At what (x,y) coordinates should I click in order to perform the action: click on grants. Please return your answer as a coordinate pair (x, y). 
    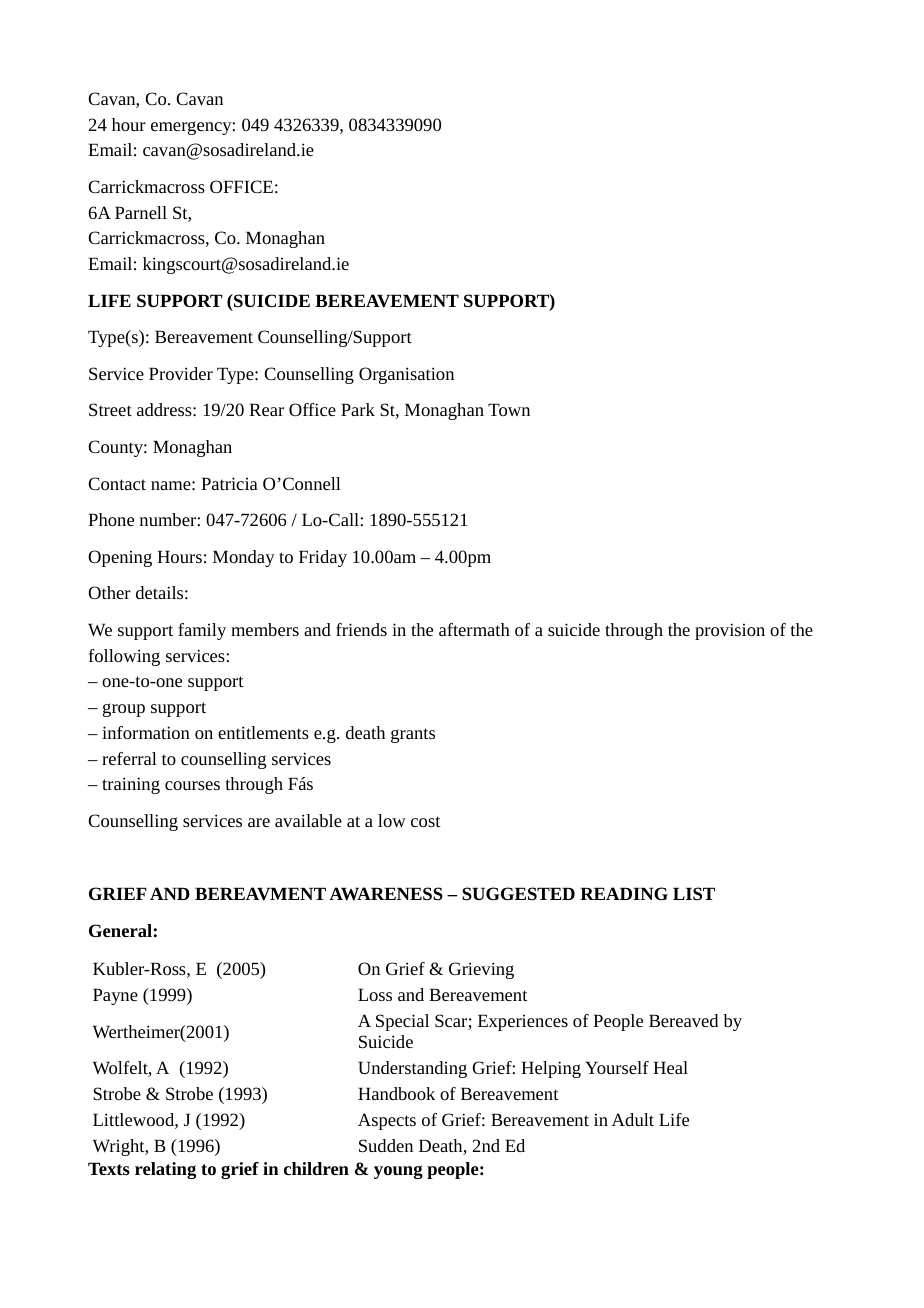
    Looking at the image, I should click on (413, 735).
